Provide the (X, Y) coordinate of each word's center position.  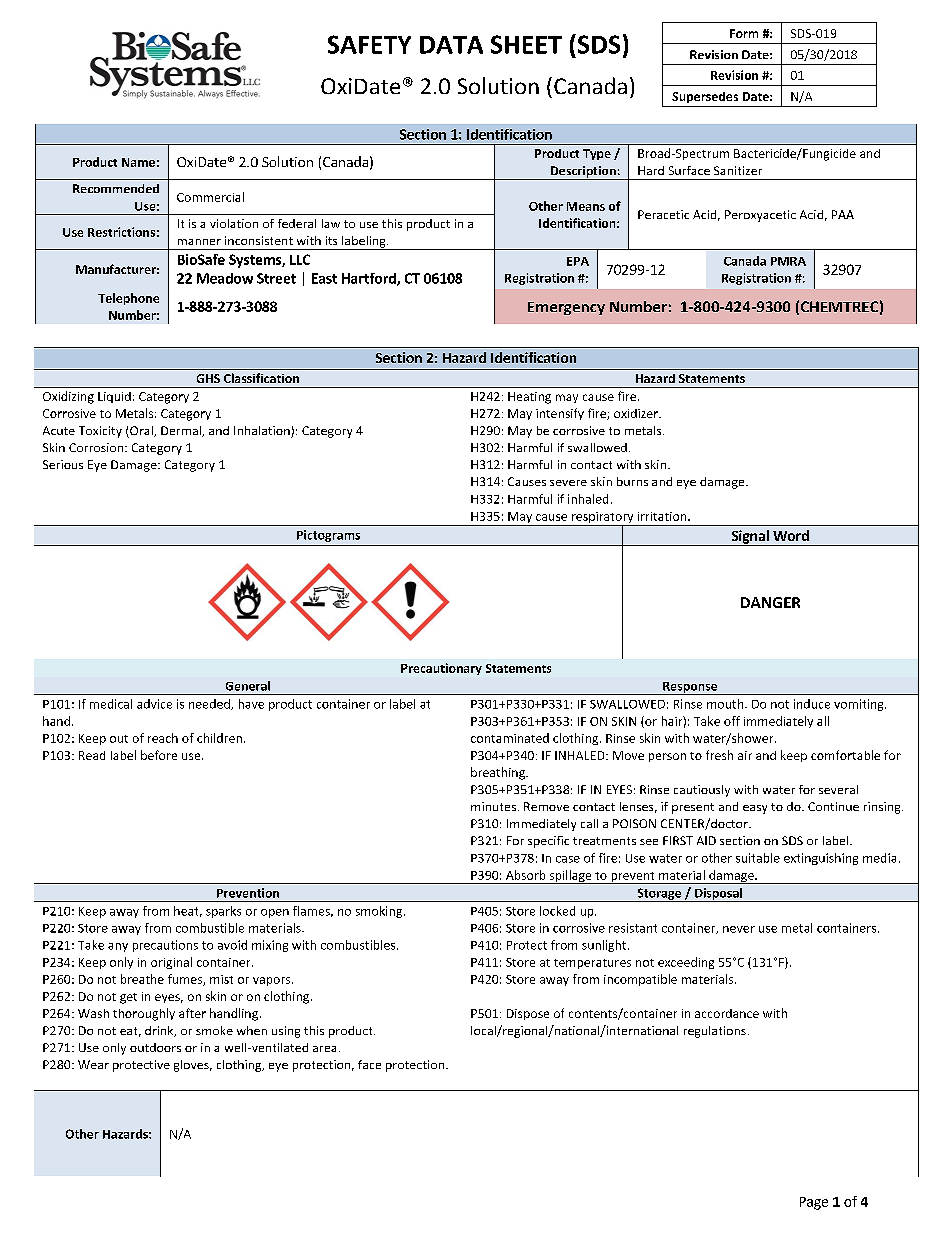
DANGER (770, 602)
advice (154, 704)
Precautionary (441, 669)
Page (814, 1203)
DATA (451, 45)
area (324, 1049)
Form (744, 33)
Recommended (116, 188)
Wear (93, 1064)
